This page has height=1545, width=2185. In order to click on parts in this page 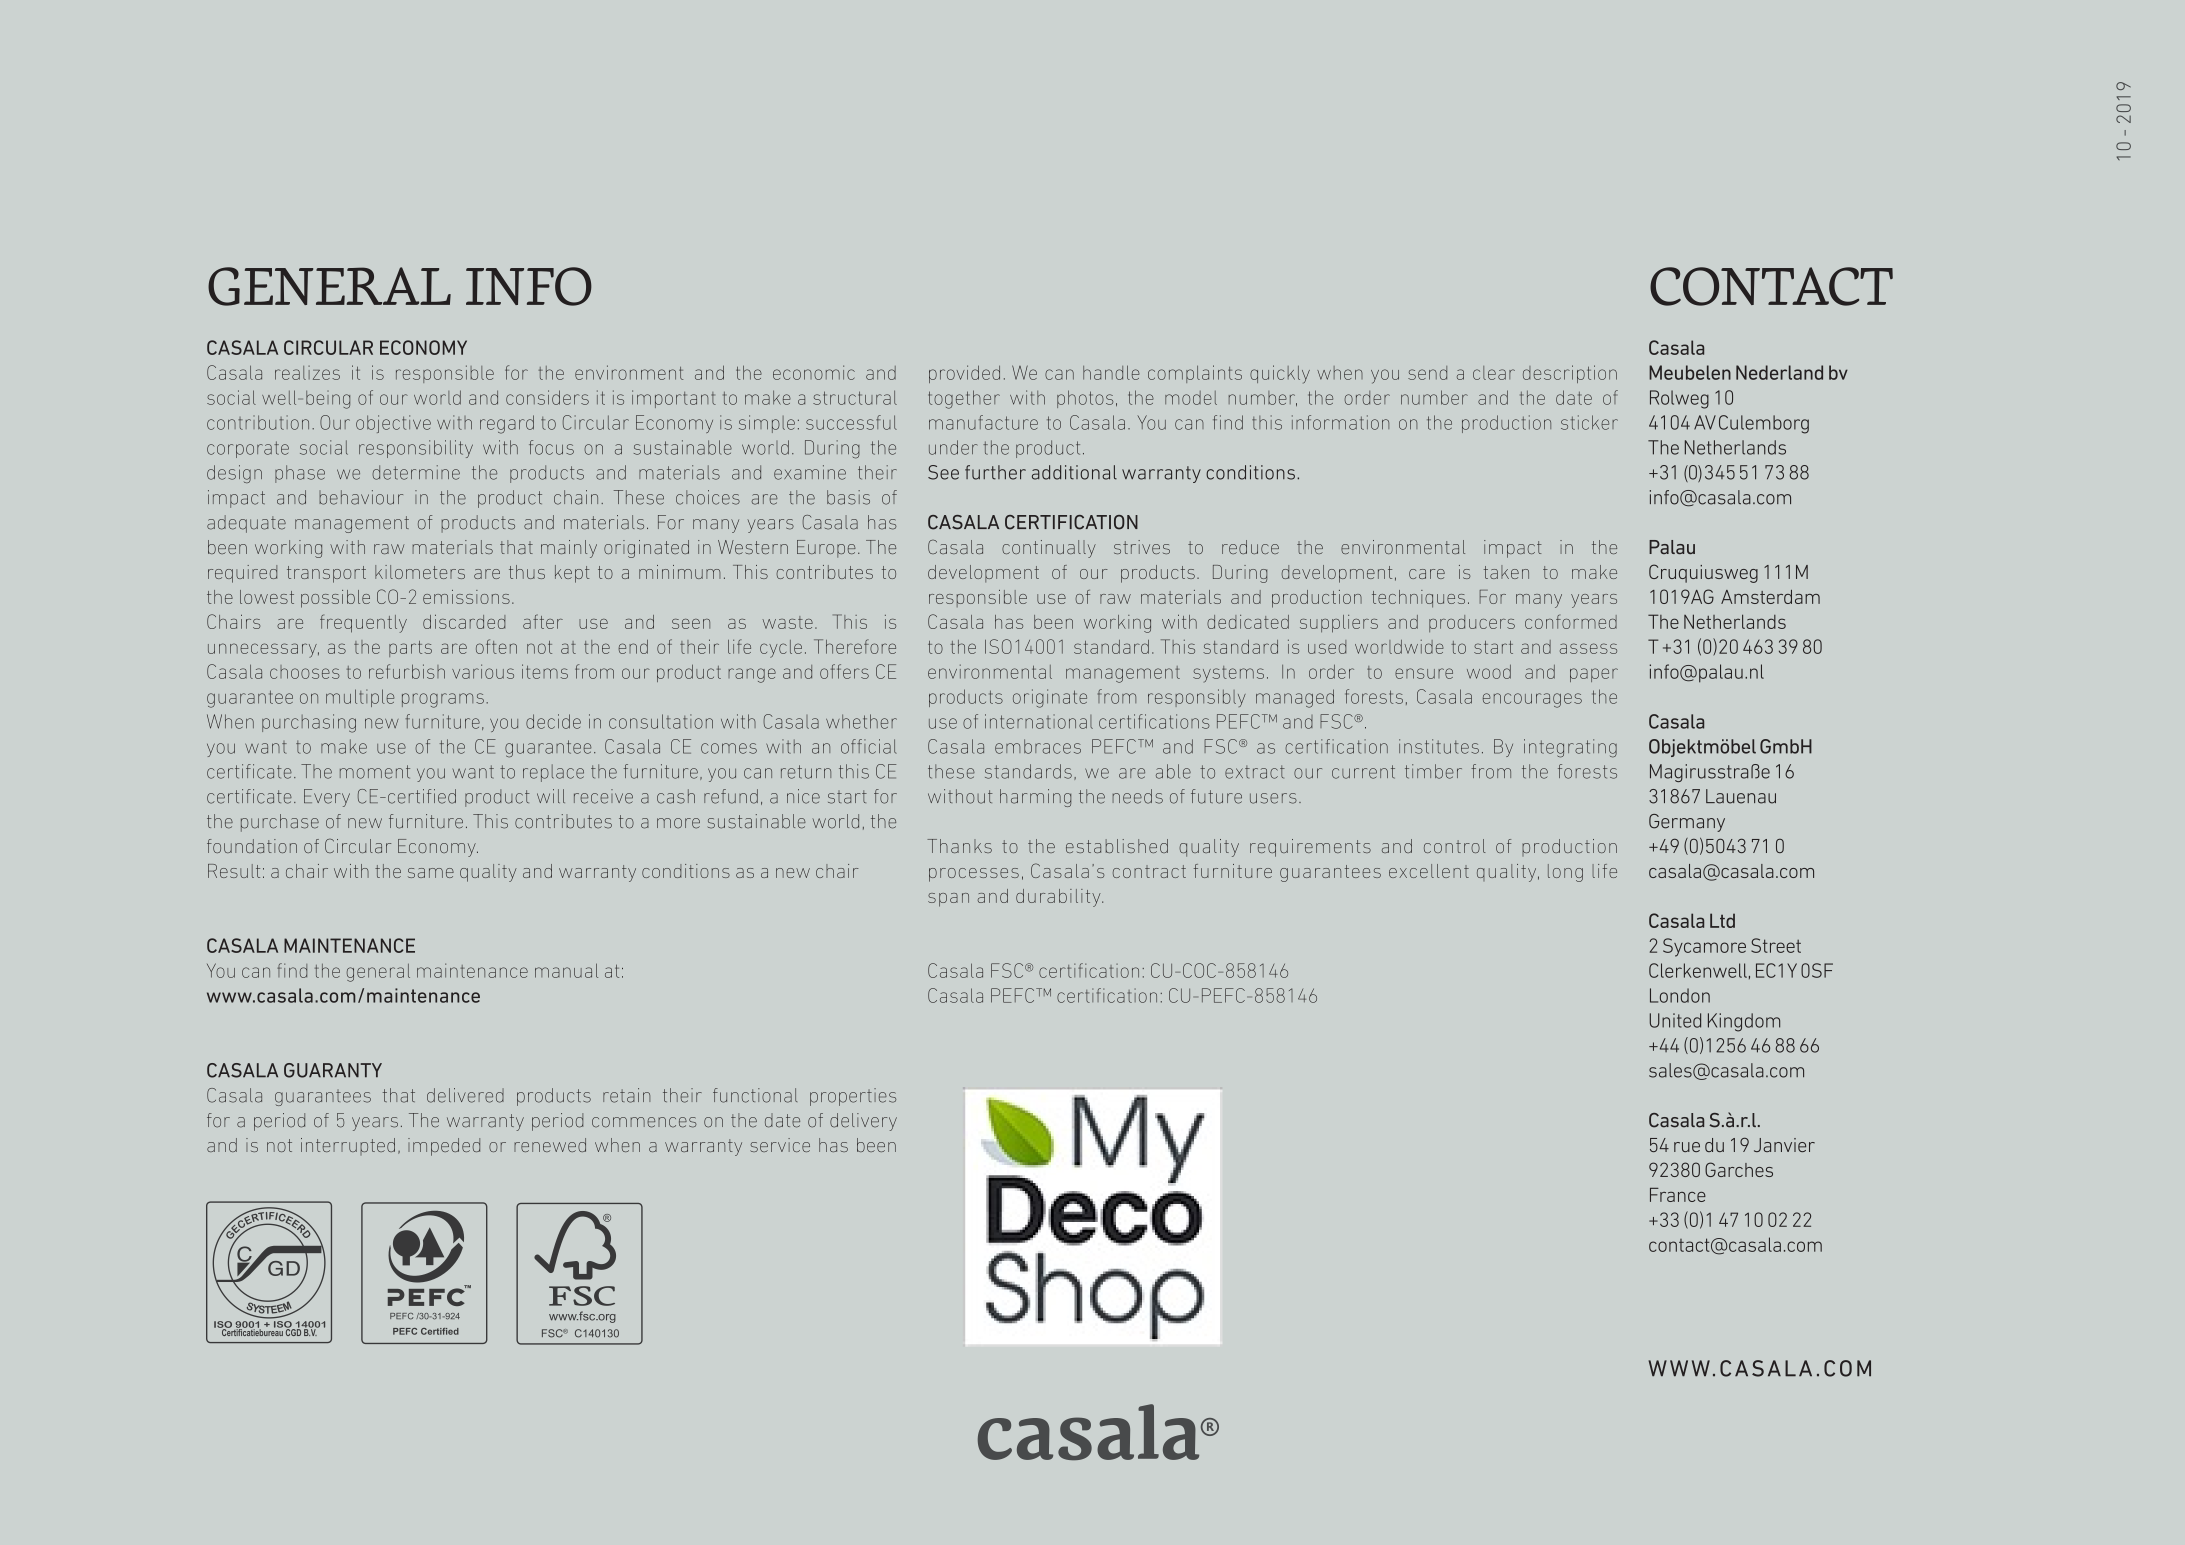, I will do `click(410, 649)`.
